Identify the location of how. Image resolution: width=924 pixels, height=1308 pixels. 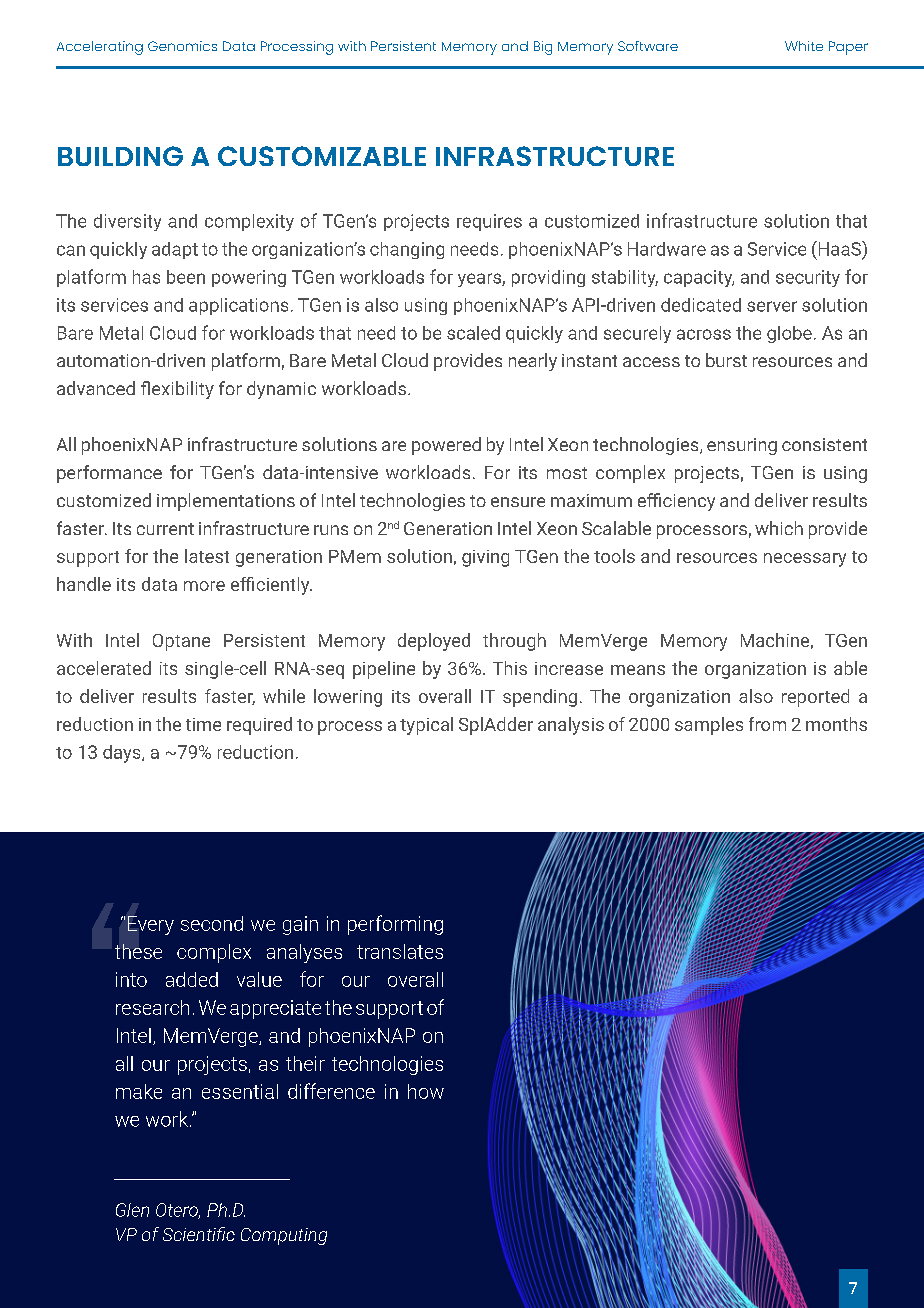
(426, 1091).
